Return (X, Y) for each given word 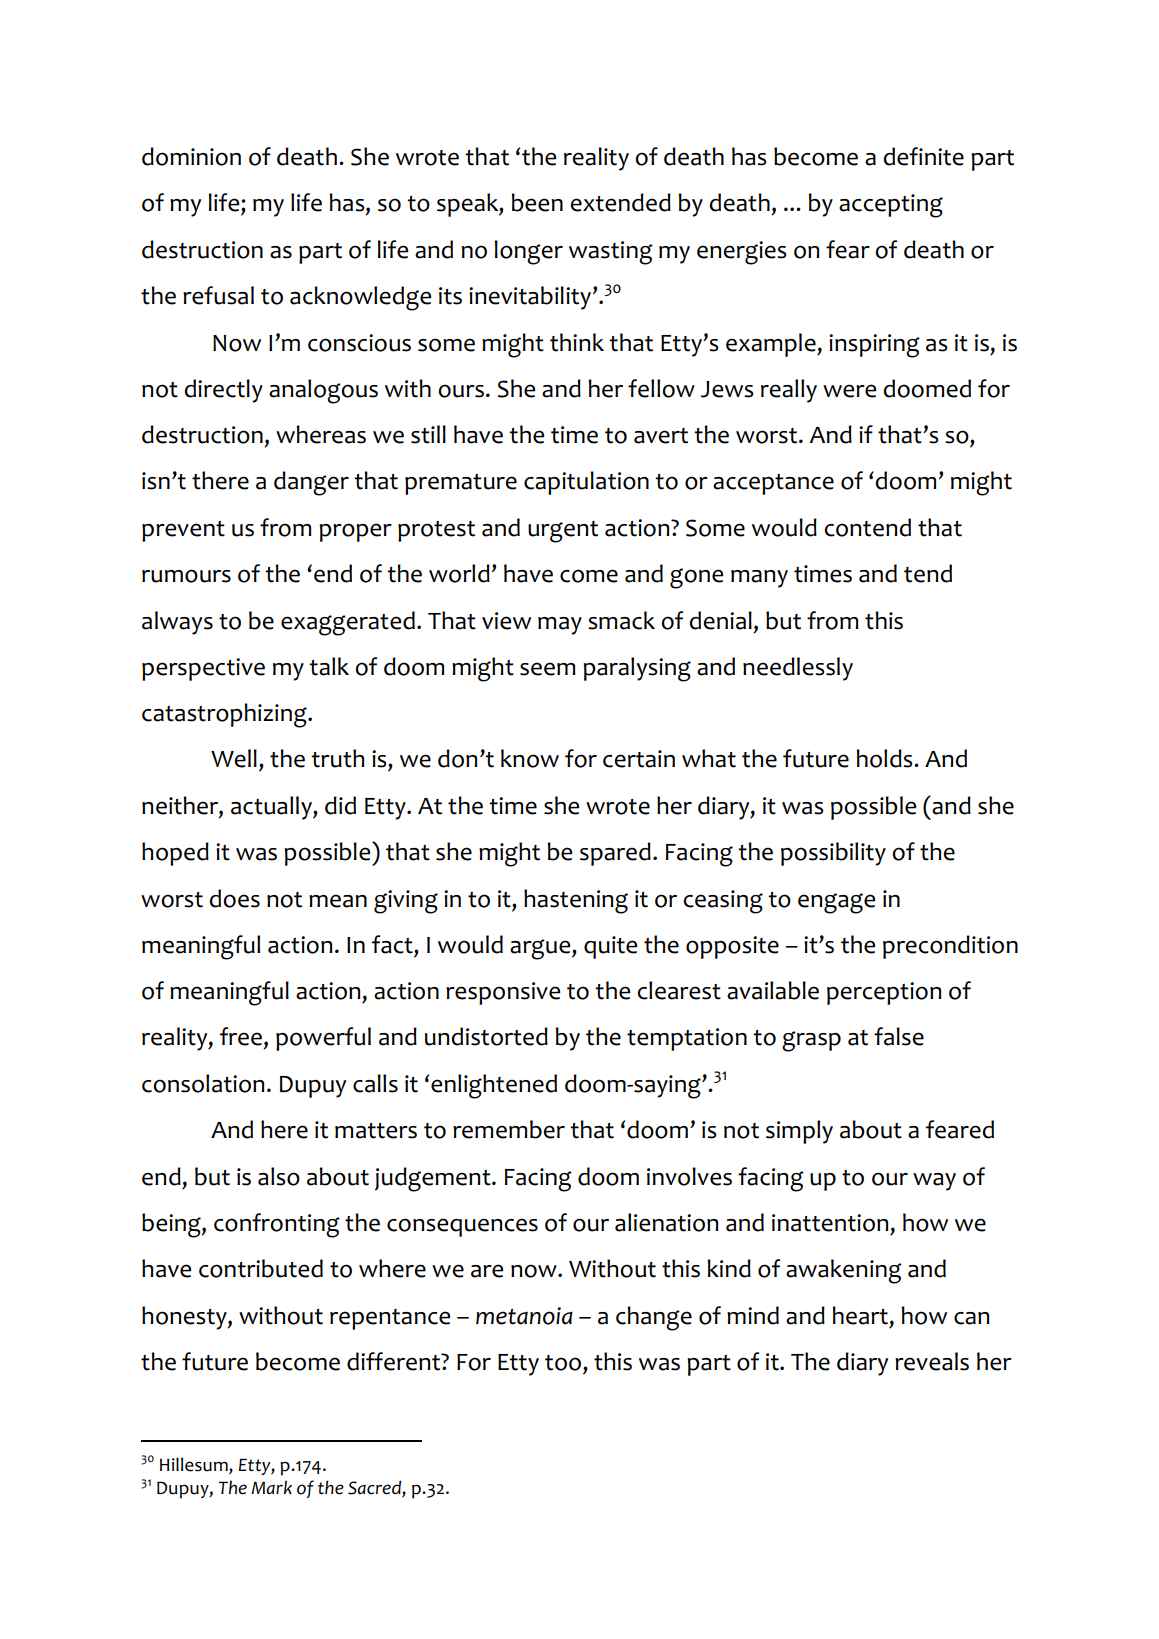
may (560, 626)
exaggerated (348, 623)
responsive (503, 993)
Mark (271, 1487)
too (564, 1364)
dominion (191, 156)
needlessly (798, 669)
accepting (891, 206)
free (241, 1036)
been (537, 202)
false (899, 1036)
